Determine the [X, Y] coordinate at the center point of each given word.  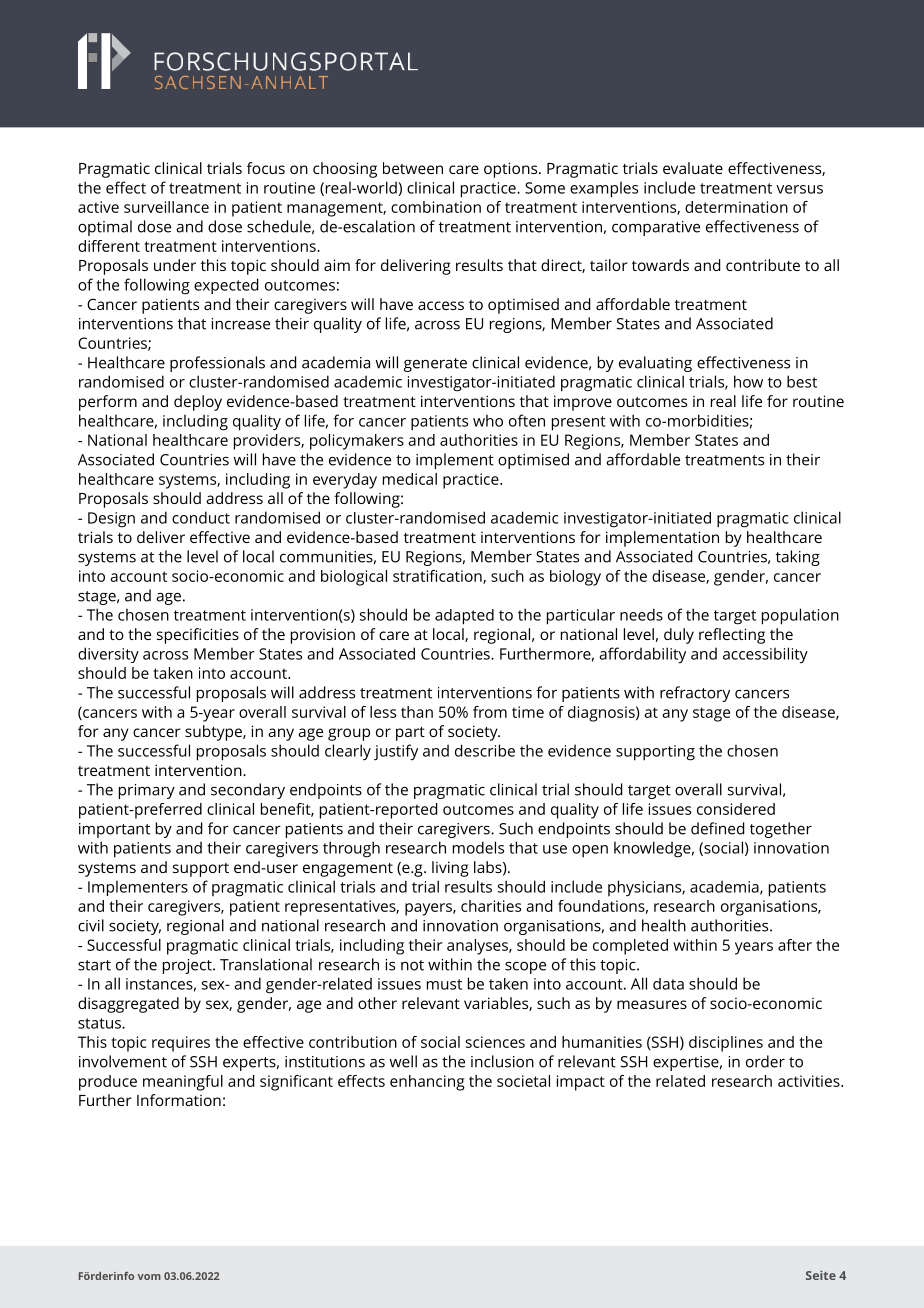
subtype [214, 733]
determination [736, 207]
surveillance [166, 207]
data [668, 984]
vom [149, 1277]
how [748, 381]
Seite [821, 1275]
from [490, 712]
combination [436, 207]
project [188, 966]
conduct [201, 517]
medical [410, 479]
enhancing [427, 1083]
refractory [695, 694]
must [444, 984]
